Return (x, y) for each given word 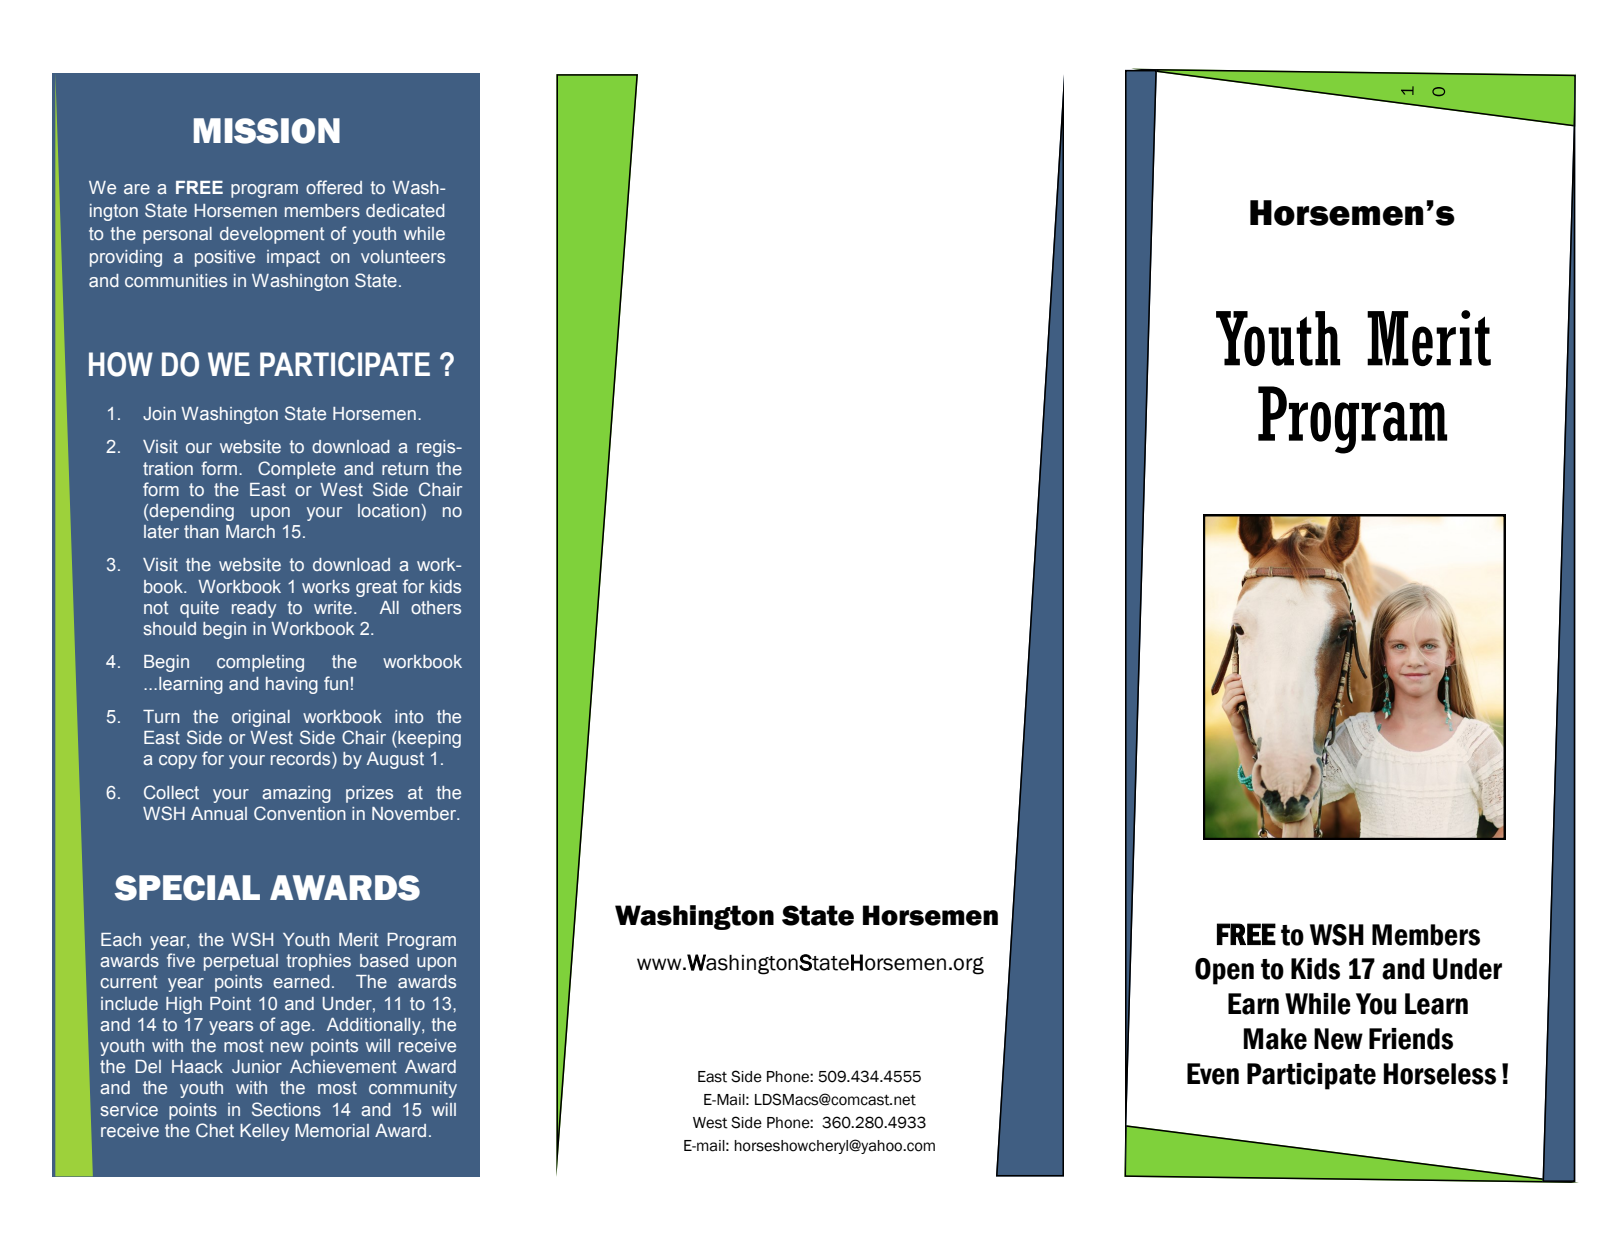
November (415, 813)
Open (1224, 971)
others (436, 607)
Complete (297, 470)
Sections (286, 1109)
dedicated (405, 210)
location (389, 510)
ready (254, 609)
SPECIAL (187, 888)
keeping (428, 739)
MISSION (267, 131)
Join (159, 413)
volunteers (403, 256)
